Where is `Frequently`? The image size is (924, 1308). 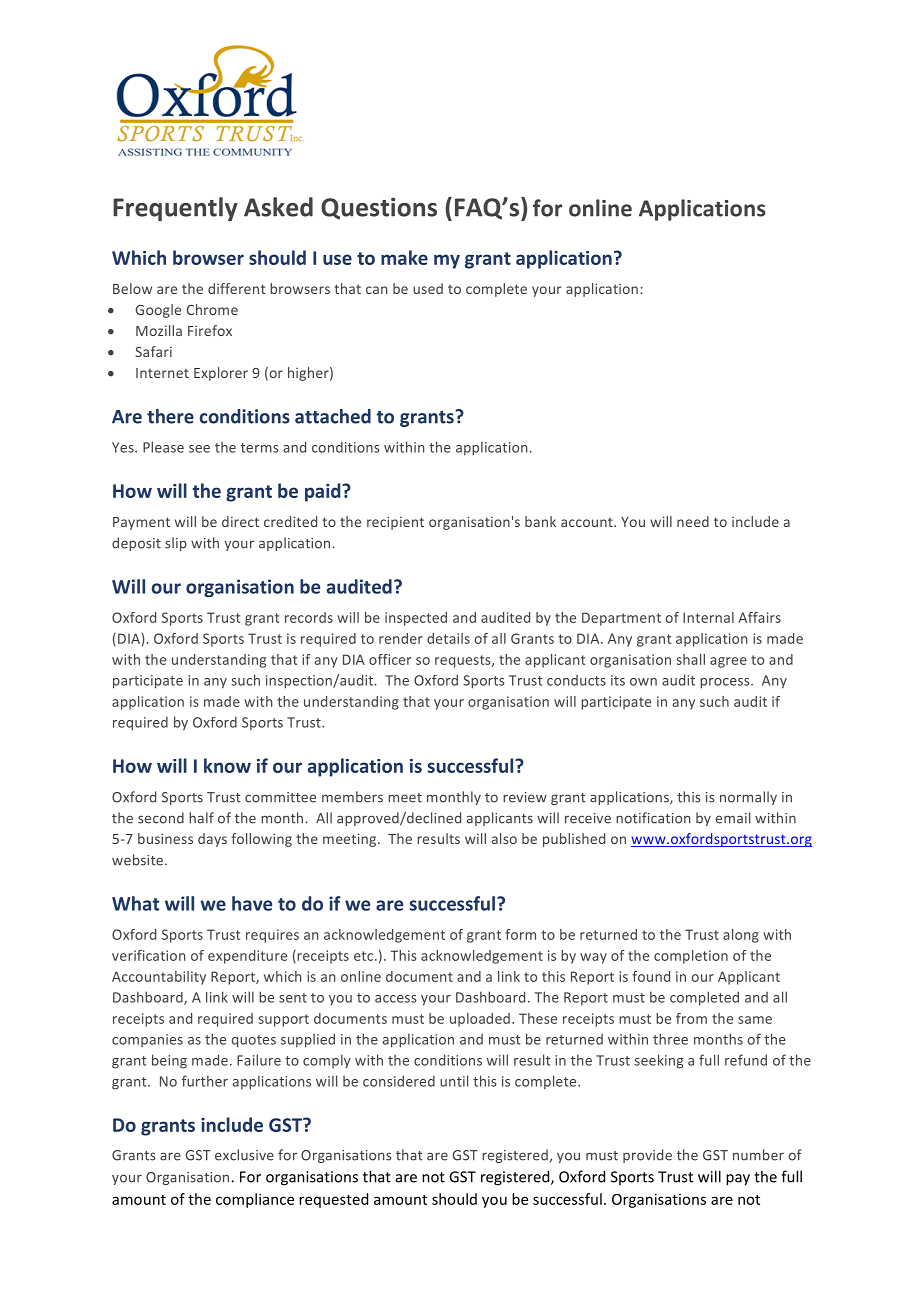 Frequently is located at coordinates (175, 209).
